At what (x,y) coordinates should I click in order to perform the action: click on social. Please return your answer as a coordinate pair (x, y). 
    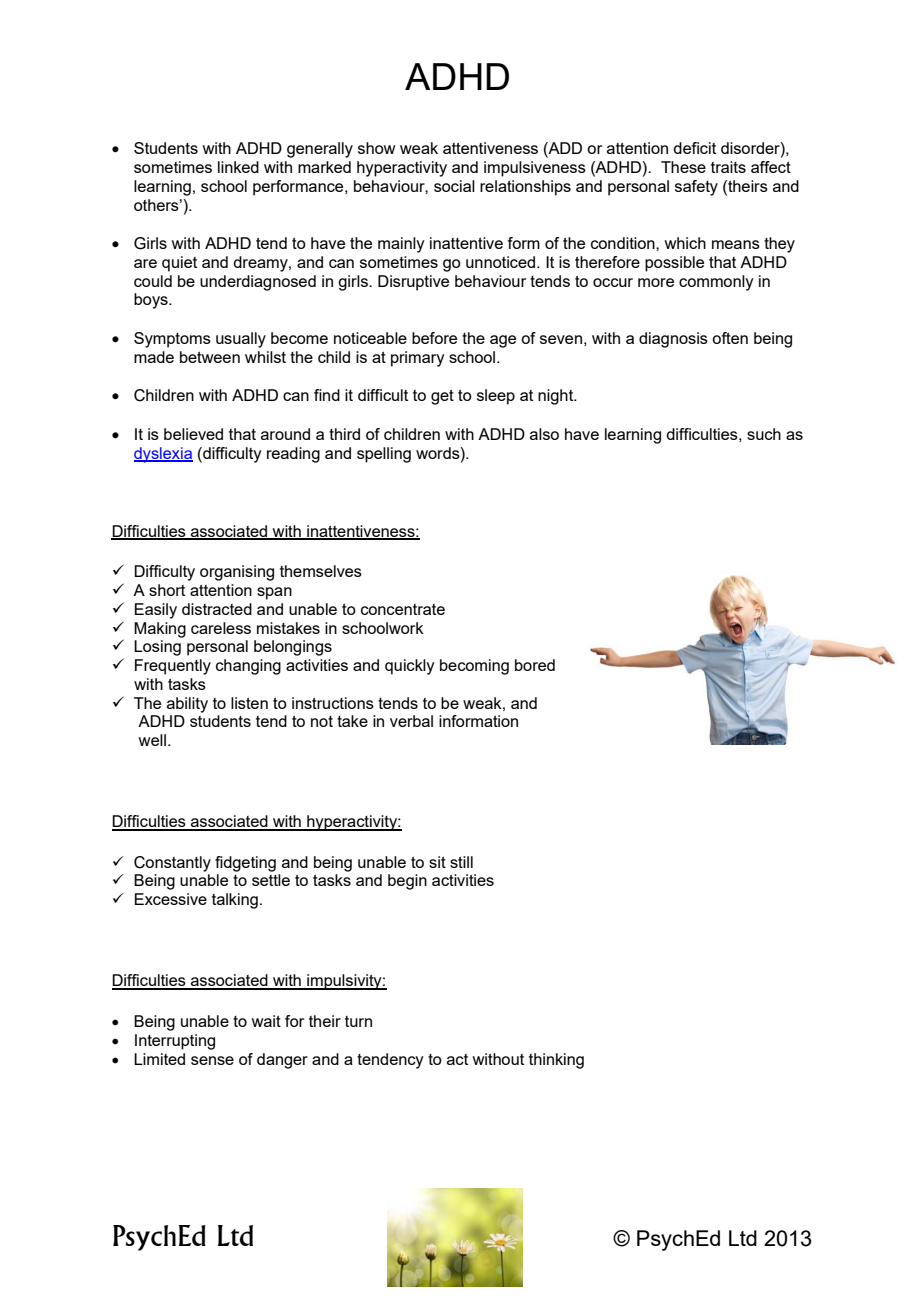
    Looking at the image, I should click on (454, 186).
